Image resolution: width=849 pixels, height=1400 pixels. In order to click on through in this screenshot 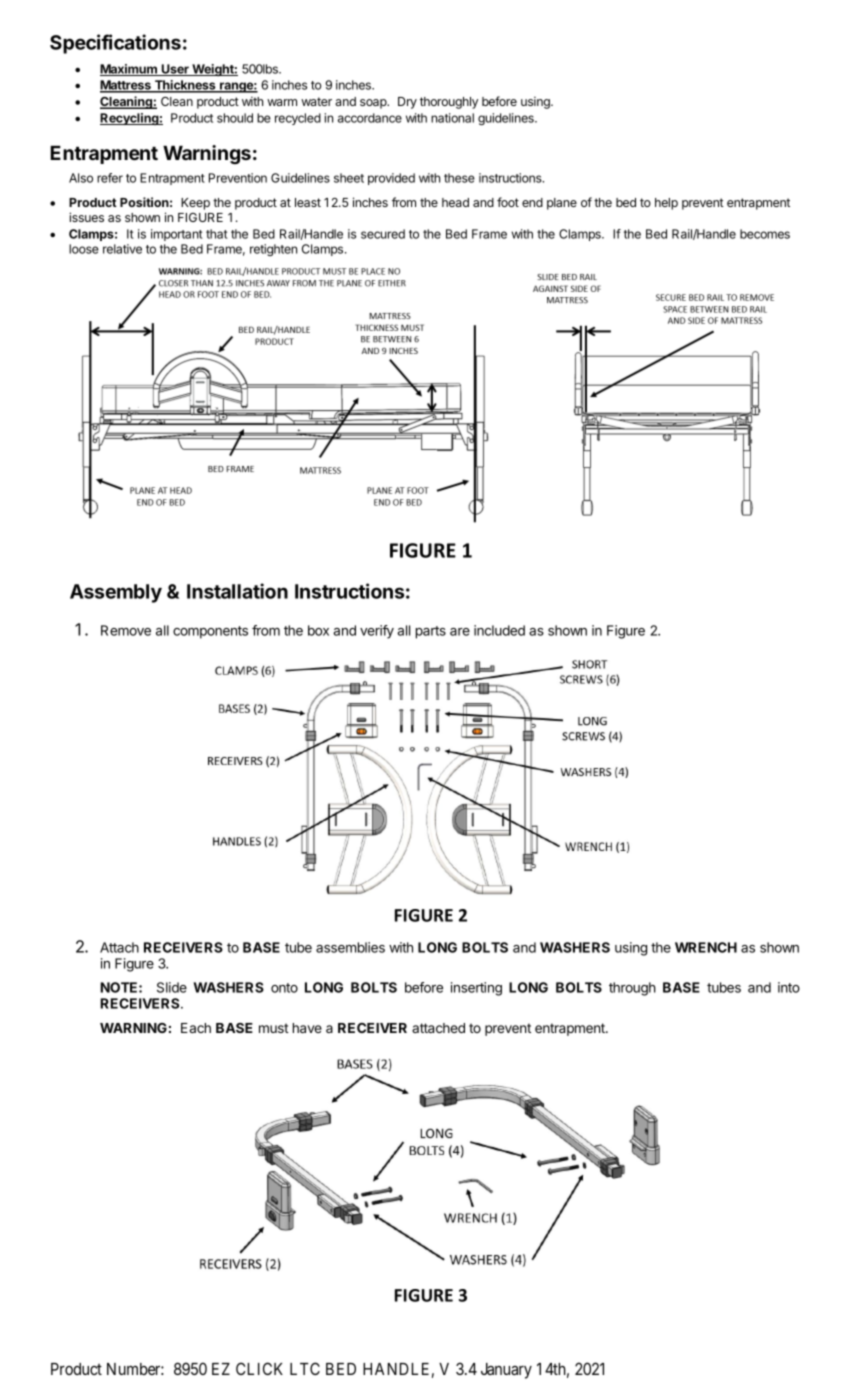, I will do `click(632, 989)`.
